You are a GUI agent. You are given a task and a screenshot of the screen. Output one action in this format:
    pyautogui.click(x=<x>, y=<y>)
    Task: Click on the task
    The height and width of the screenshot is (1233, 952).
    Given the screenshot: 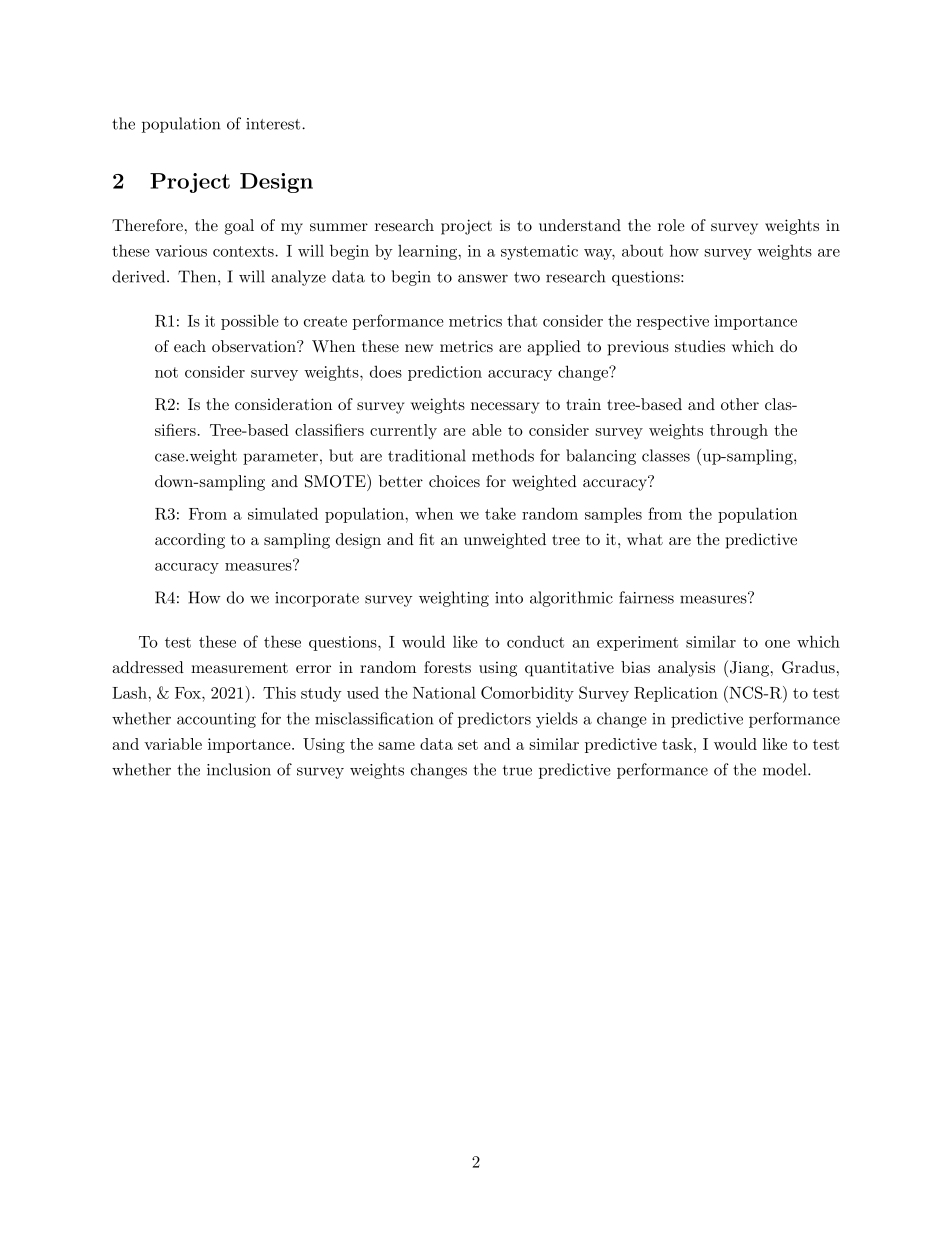 What is the action you would take?
    pyautogui.click(x=678, y=744)
